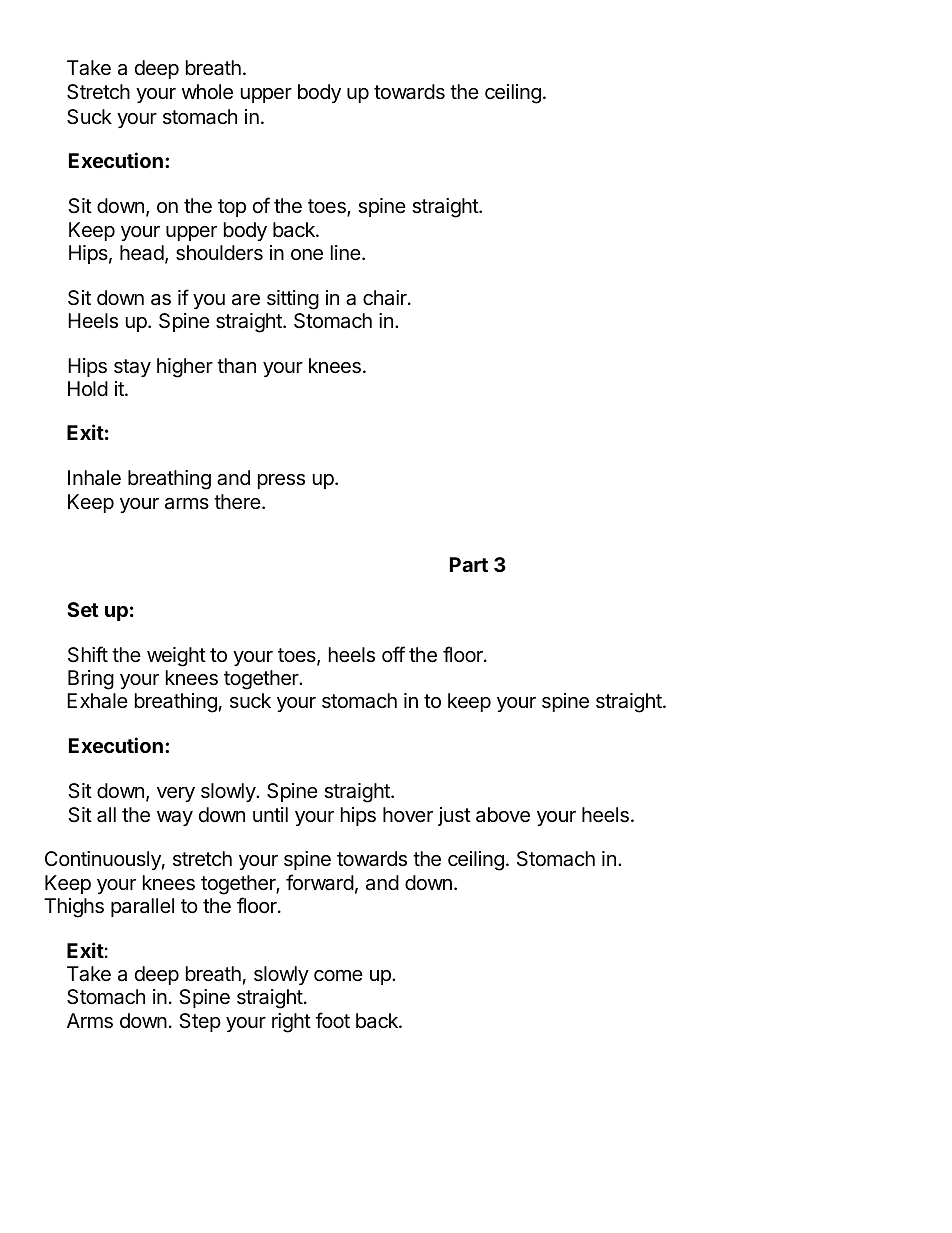 The height and width of the document is (1233, 952). What do you see at coordinates (88, 654) in the document?
I see `Shift` at bounding box center [88, 654].
